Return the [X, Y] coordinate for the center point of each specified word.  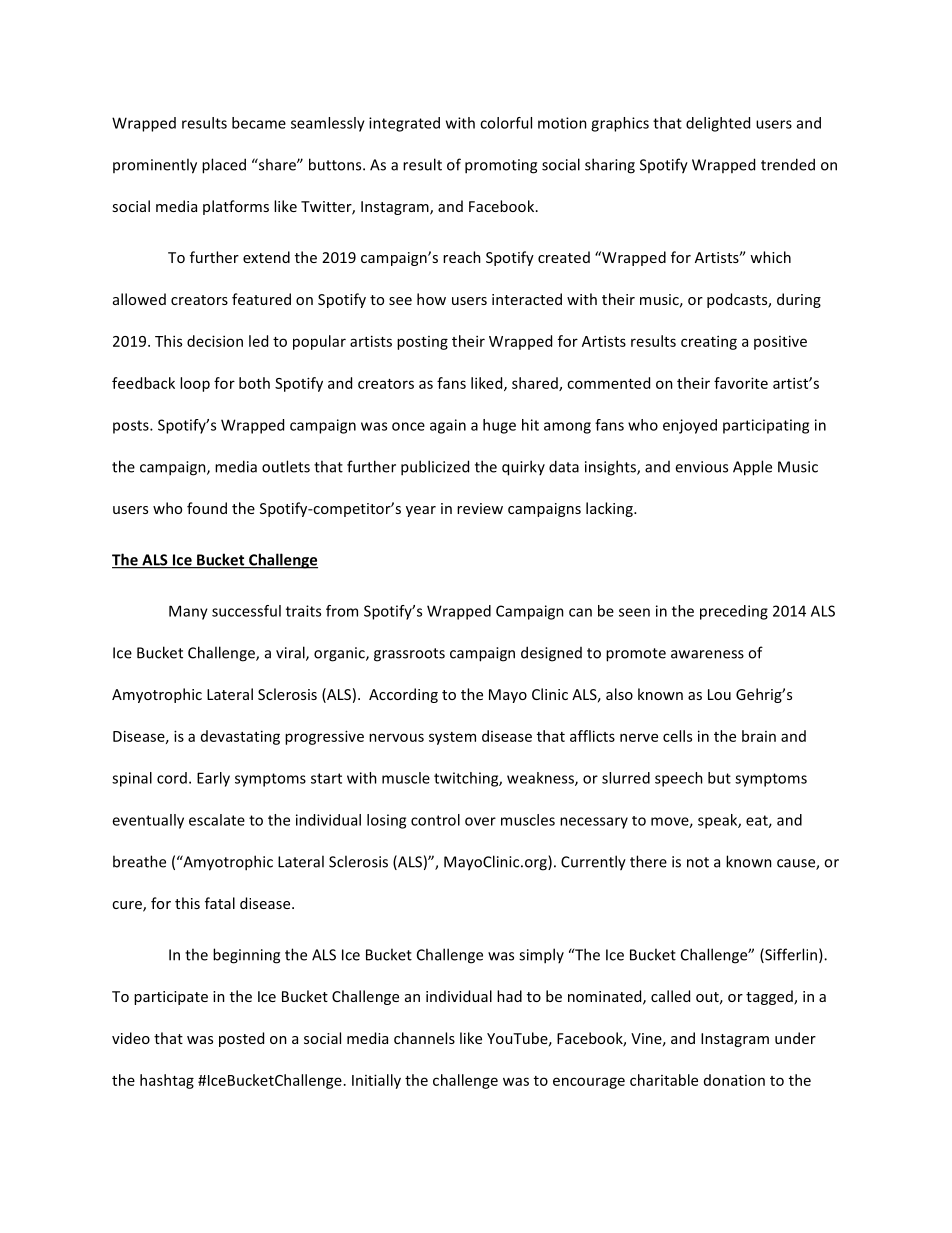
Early [213, 779]
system [452, 738]
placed [224, 166]
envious [701, 467]
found [207, 508]
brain [759, 736]
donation [734, 1080]
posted [241, 1039]
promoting [501, 166]
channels [424, 1038]
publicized [435, 468]
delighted [718, 124]
